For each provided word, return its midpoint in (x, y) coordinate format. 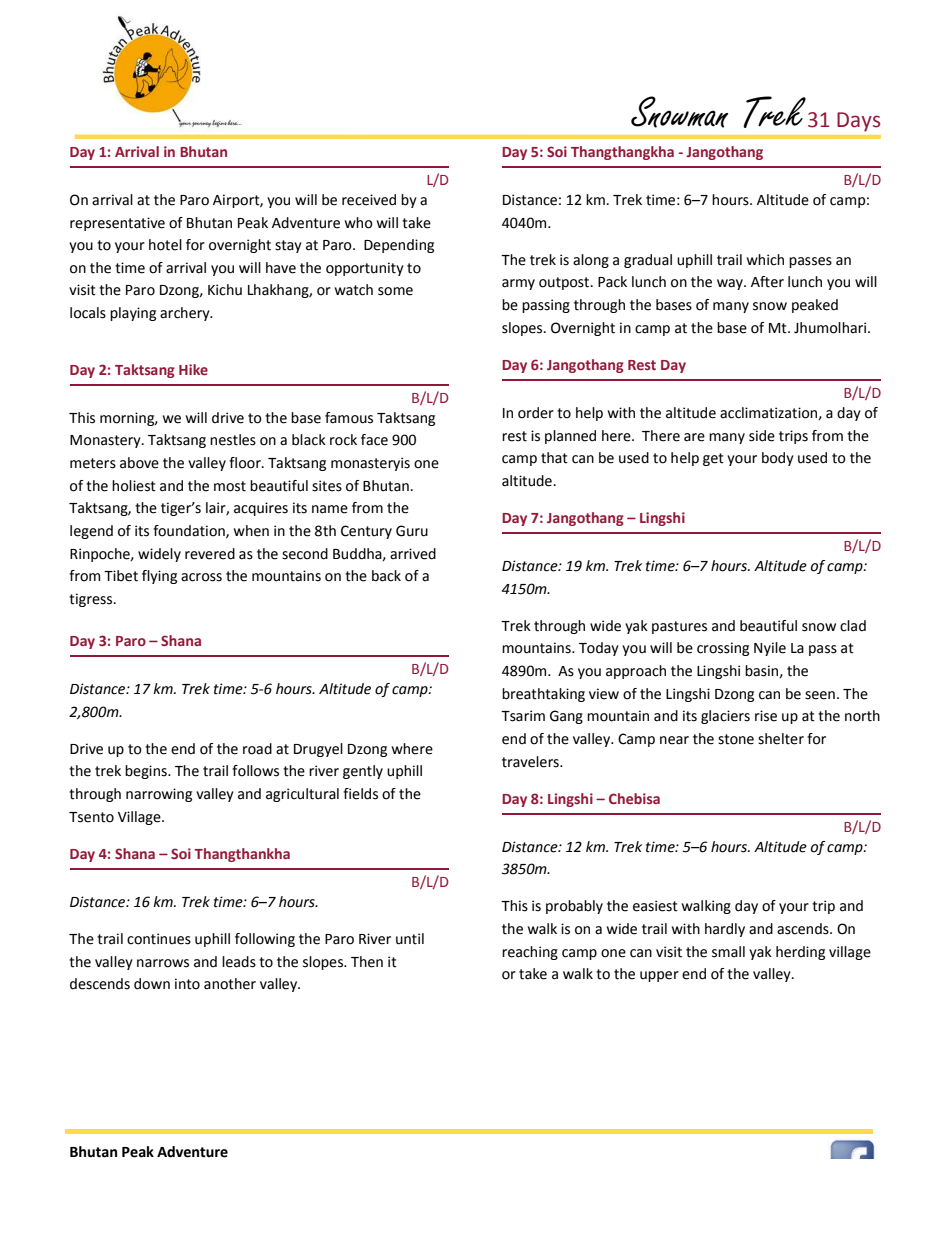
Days (858, 122)
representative (117, 224)
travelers (531, 762)
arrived (413, 554)
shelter (781, 739)
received (369, 200)
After (767, 282)
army (518, 284)
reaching (530, 953)
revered (210, 554)
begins (147, 772)
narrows (163, 963)
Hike (193, 369)
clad (853, 626)
